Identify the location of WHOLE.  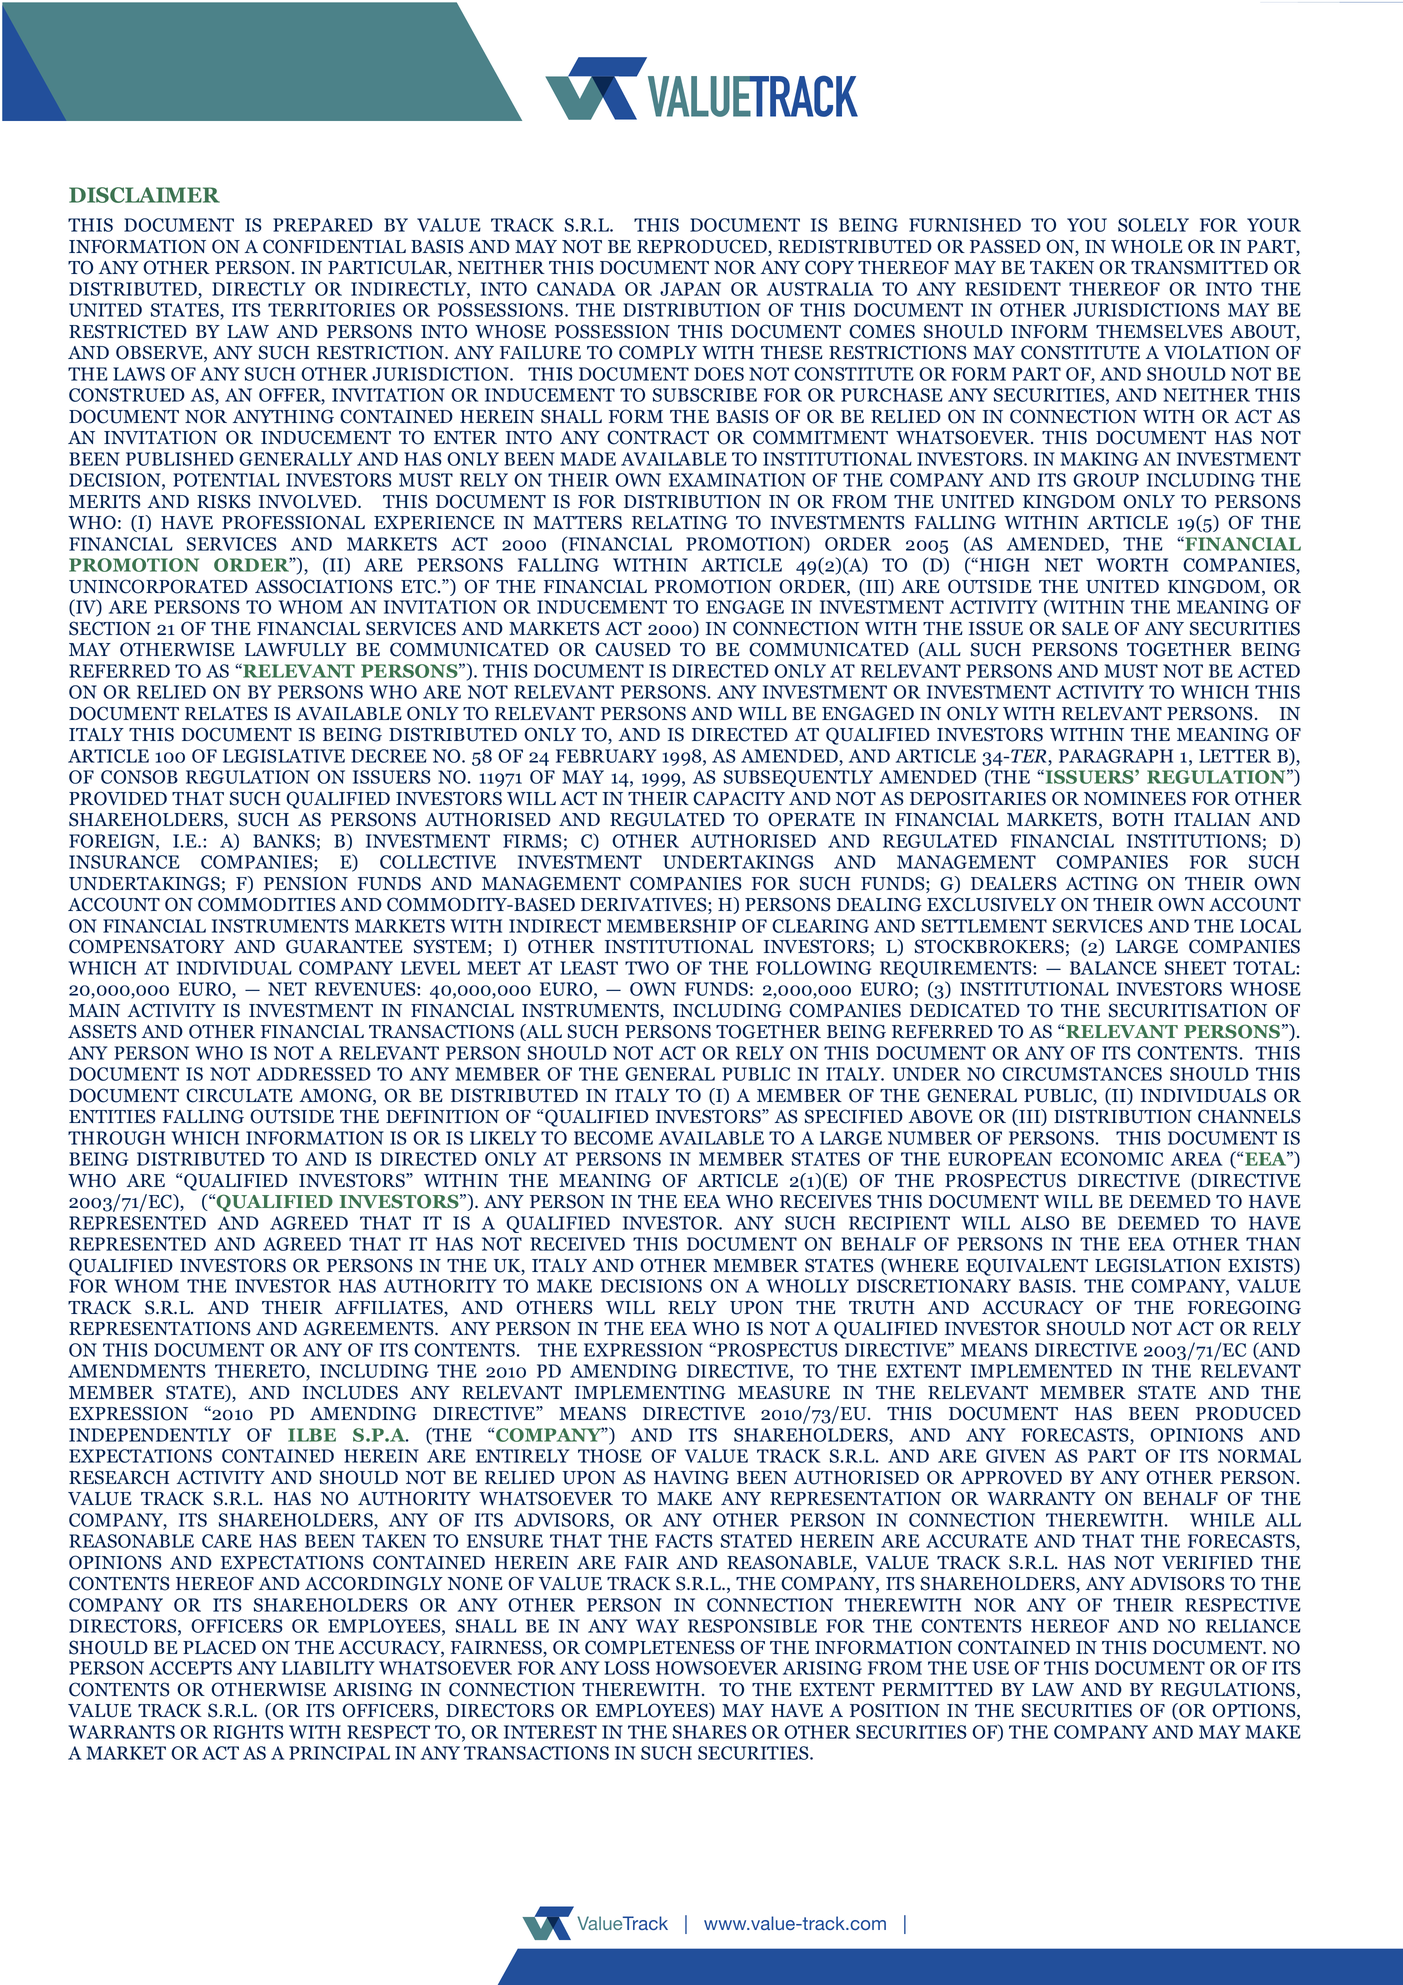
(1147, 246).
